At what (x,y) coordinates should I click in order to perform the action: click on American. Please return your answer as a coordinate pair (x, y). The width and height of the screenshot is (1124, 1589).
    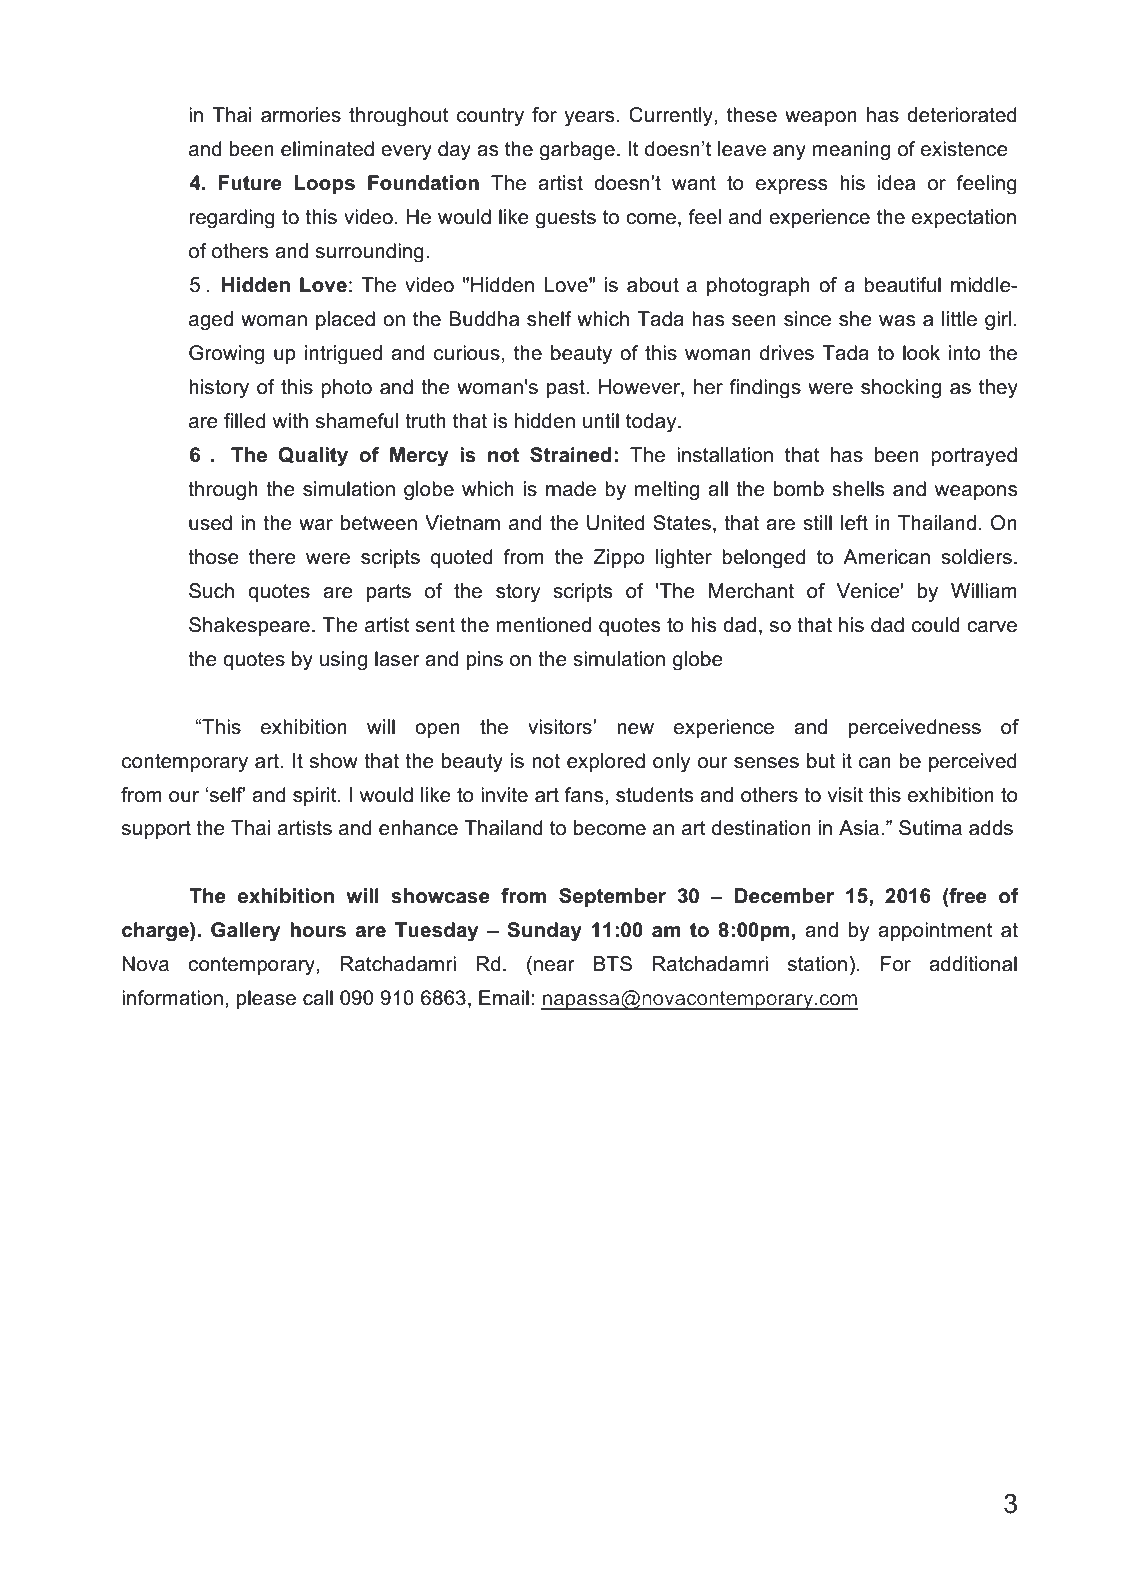
    Looking at the image, I should click on (886, 557).
